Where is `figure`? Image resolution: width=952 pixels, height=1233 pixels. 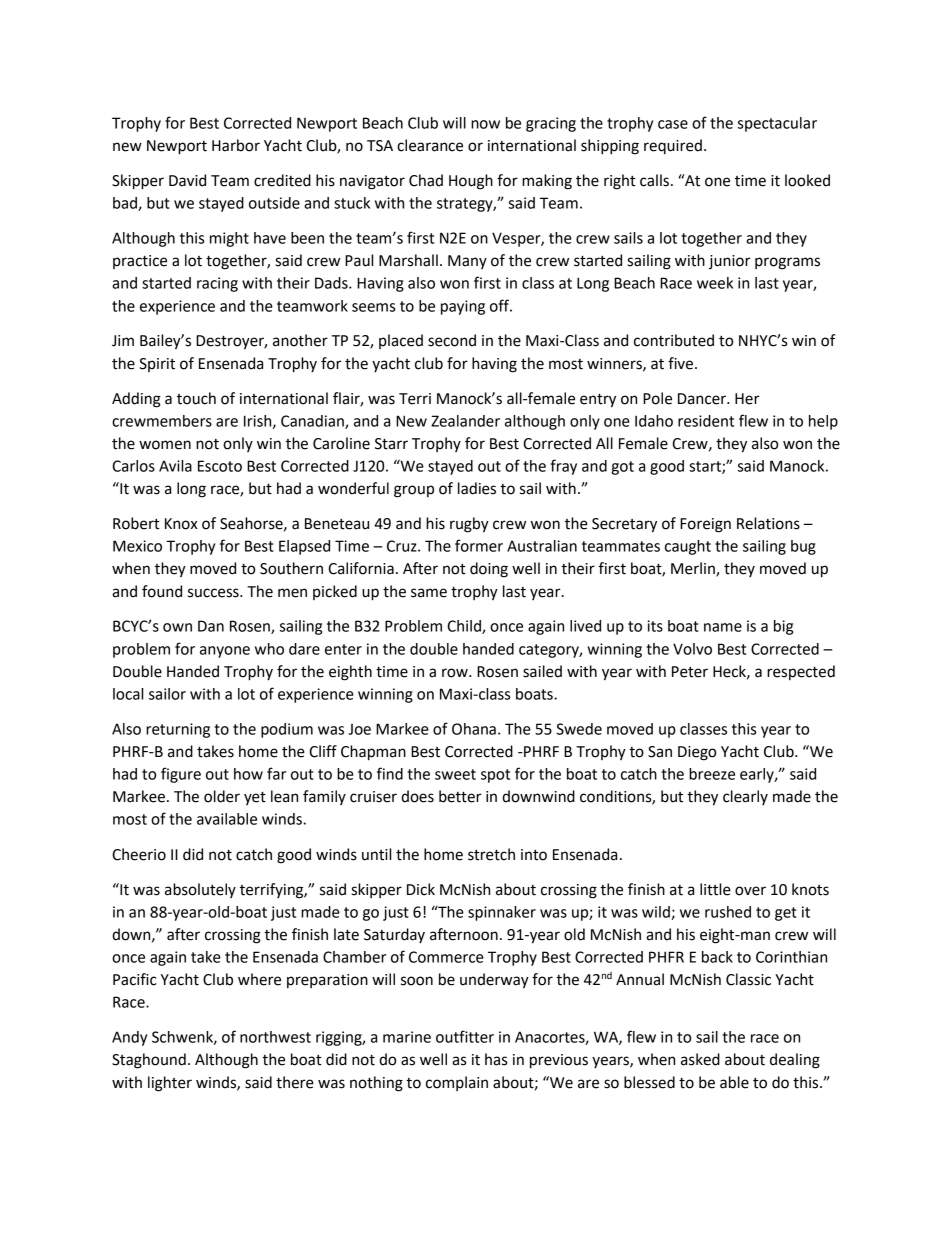
figure is located at coordinates (181, 775).
